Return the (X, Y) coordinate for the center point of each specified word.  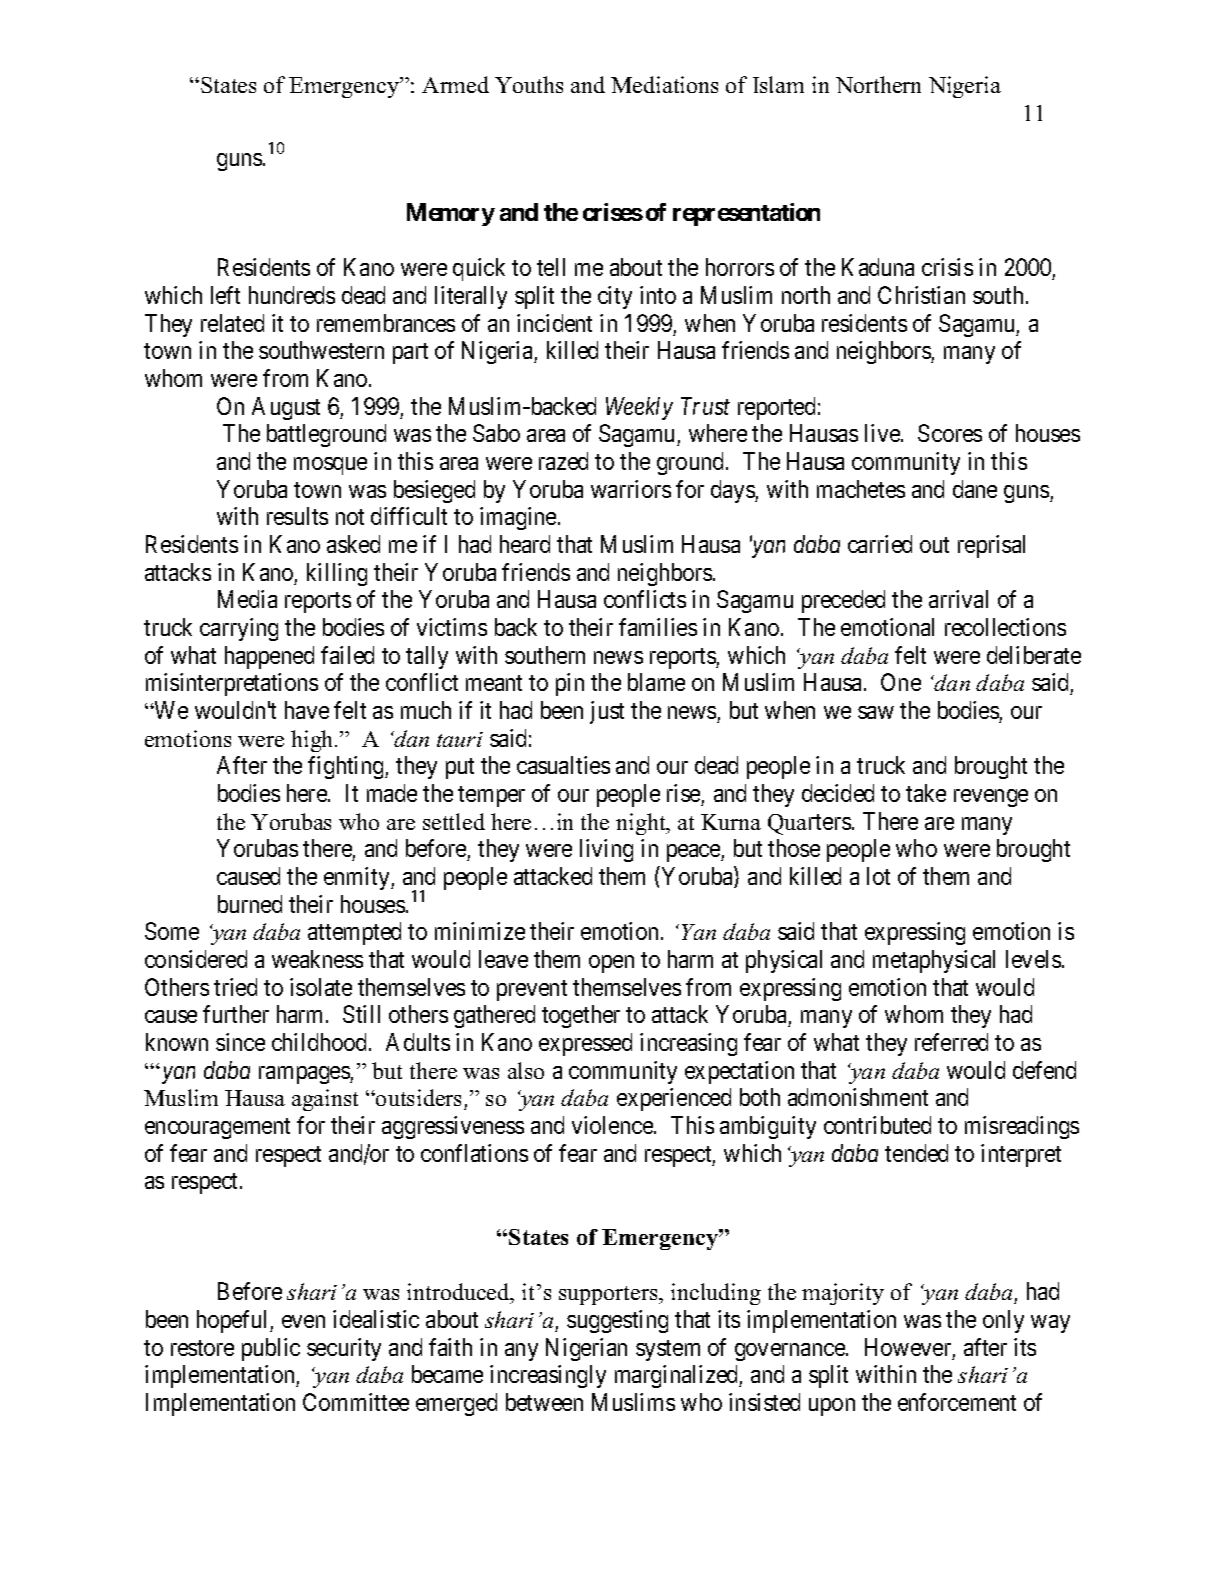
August (286, 408)
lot (878, 876)
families (658, 627)
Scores (950, 433)
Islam (778, 84)
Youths (529, 84)
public (271, 1349)
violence (613, 1125)
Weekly (639, 408)
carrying (239, 629)
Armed (455, 84)
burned (250, 904)
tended (916, 1153)
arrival (958, 599)
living (606, 850)
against (325, 1100)
